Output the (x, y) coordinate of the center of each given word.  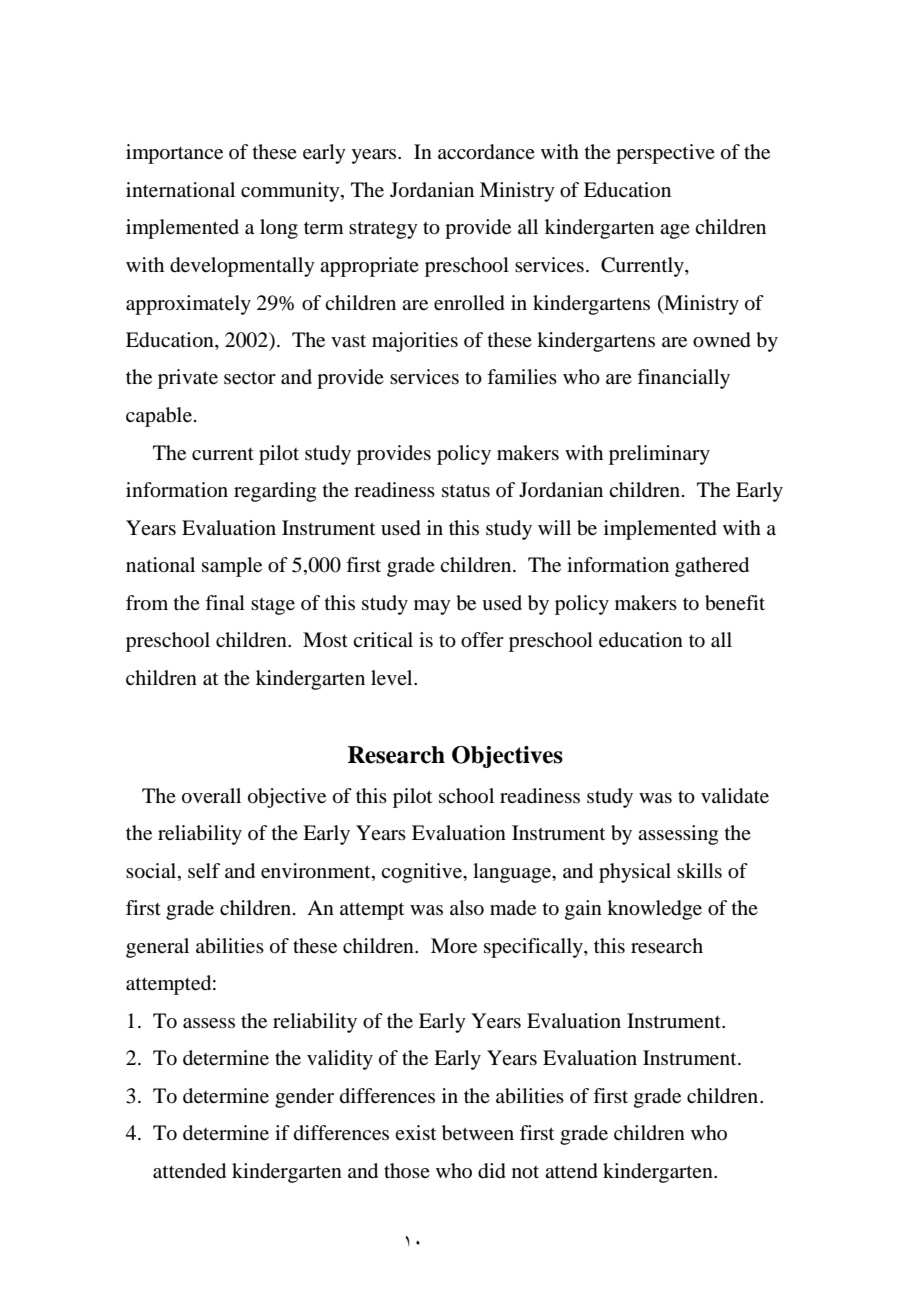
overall (211, 796)
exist (415, 1132)
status (466, 491)
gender (304, 1098)
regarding (275, 492)
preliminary (659, 455)
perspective (665, 154)
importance (174, 154)
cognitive (422, 873)
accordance (486, 152)
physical (635, 873)
